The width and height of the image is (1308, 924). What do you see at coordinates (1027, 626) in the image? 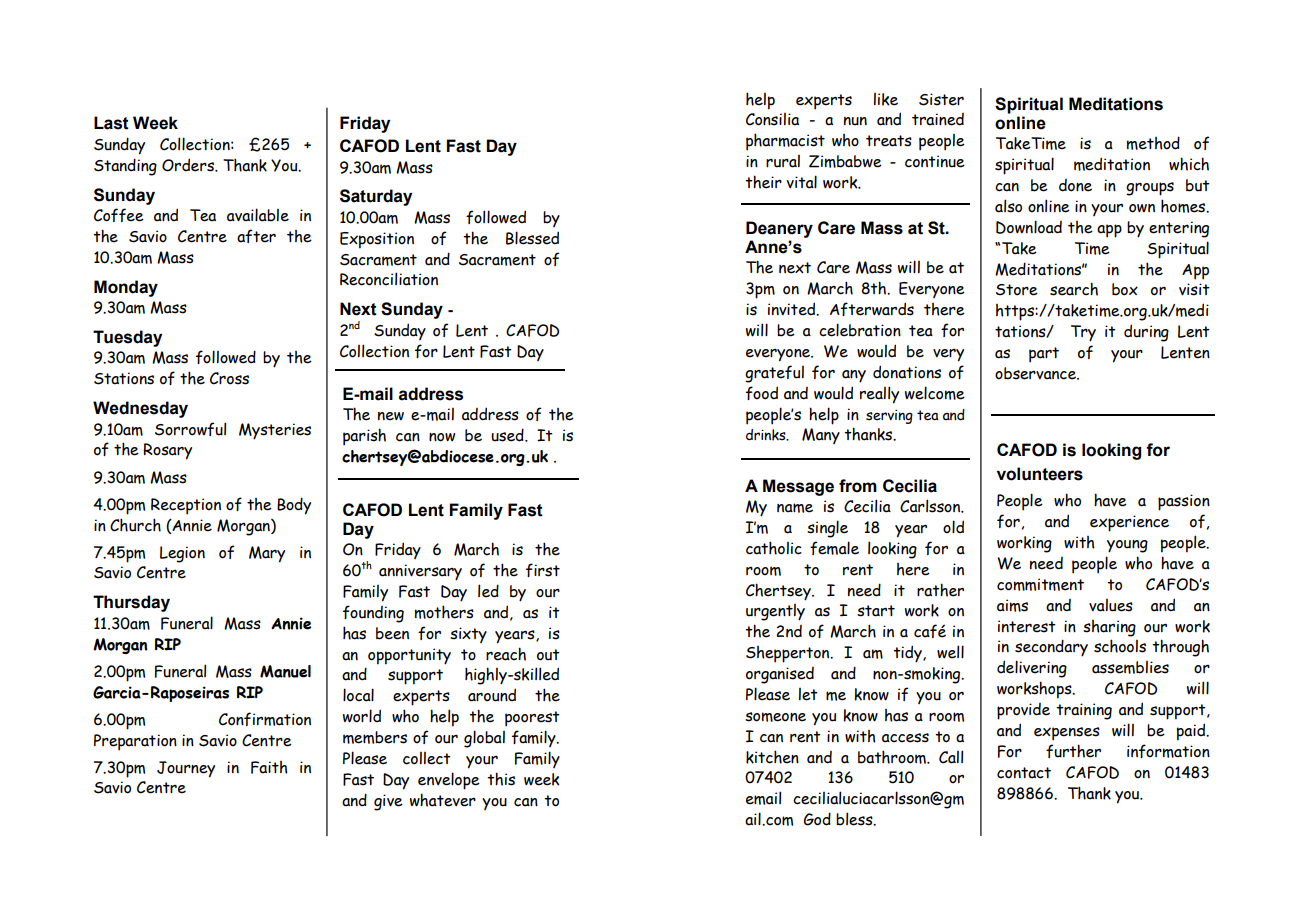
I see `interest` at bounding box center [1027, 626].
